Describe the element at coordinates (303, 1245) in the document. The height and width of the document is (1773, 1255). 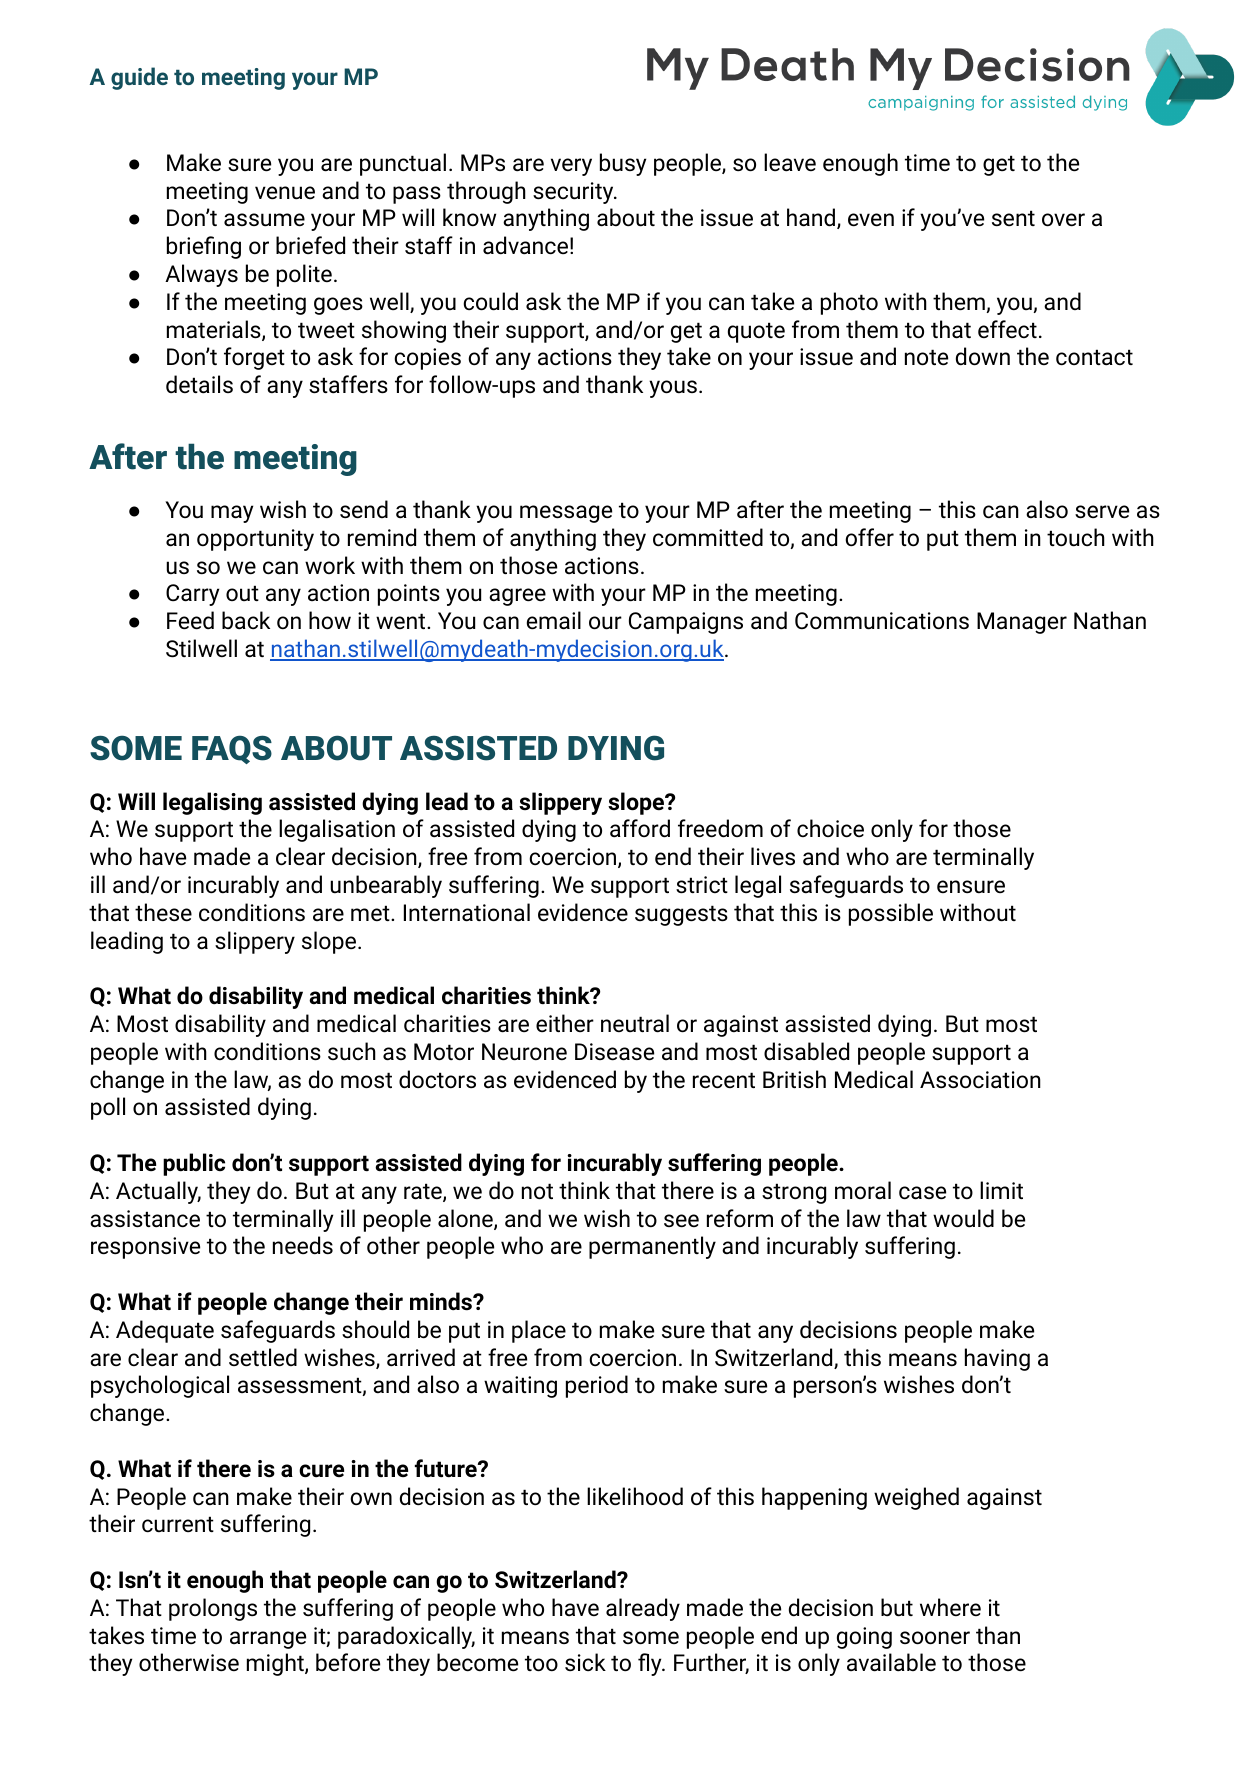
I see `needs` at that location.
